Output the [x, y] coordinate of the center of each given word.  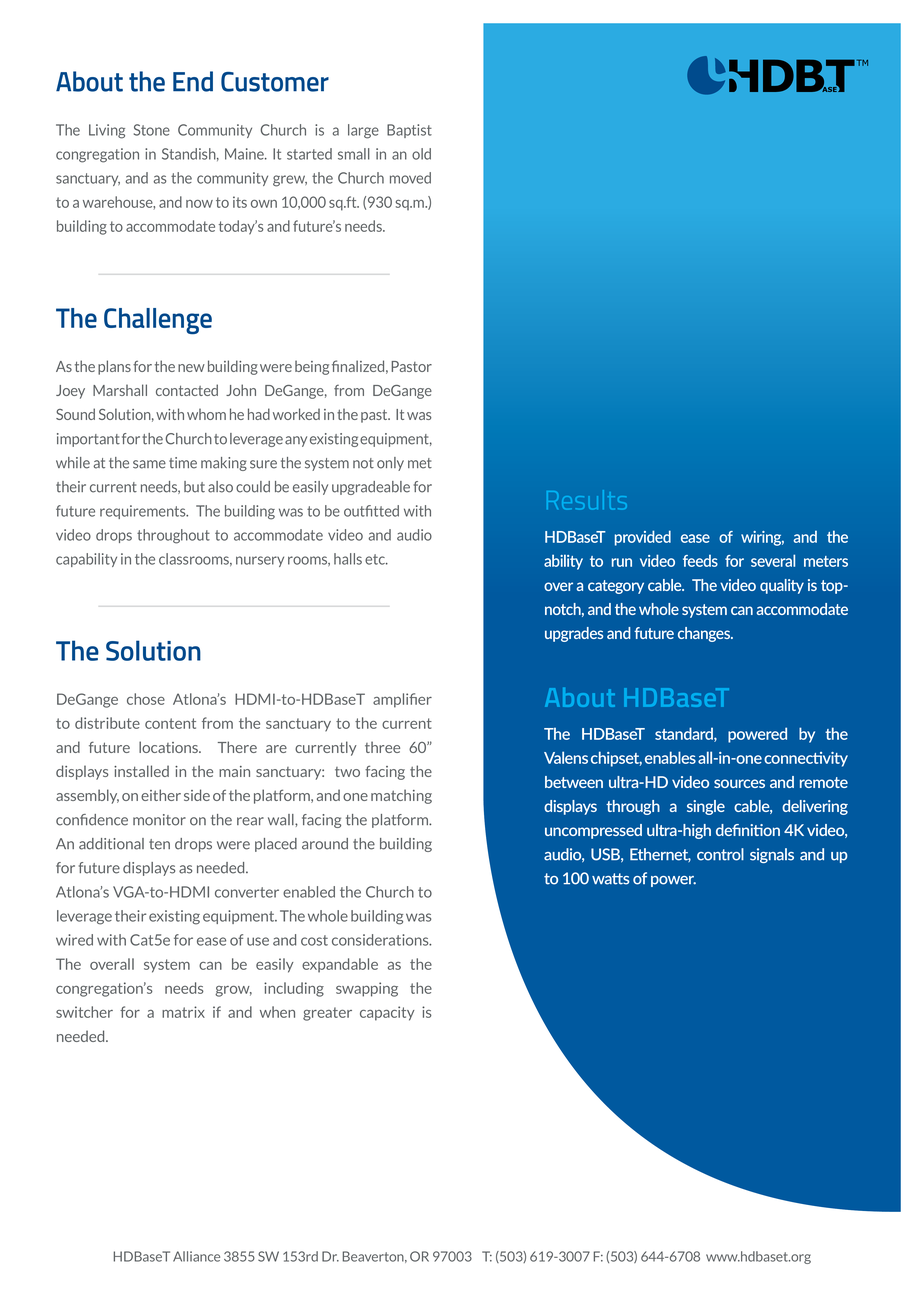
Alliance [196, 1256]
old [421, 154]
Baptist [409, 131]
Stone [152, 130]
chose [146, 699]
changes [705, 634]
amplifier [402, 700]
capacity [387, 1013]
